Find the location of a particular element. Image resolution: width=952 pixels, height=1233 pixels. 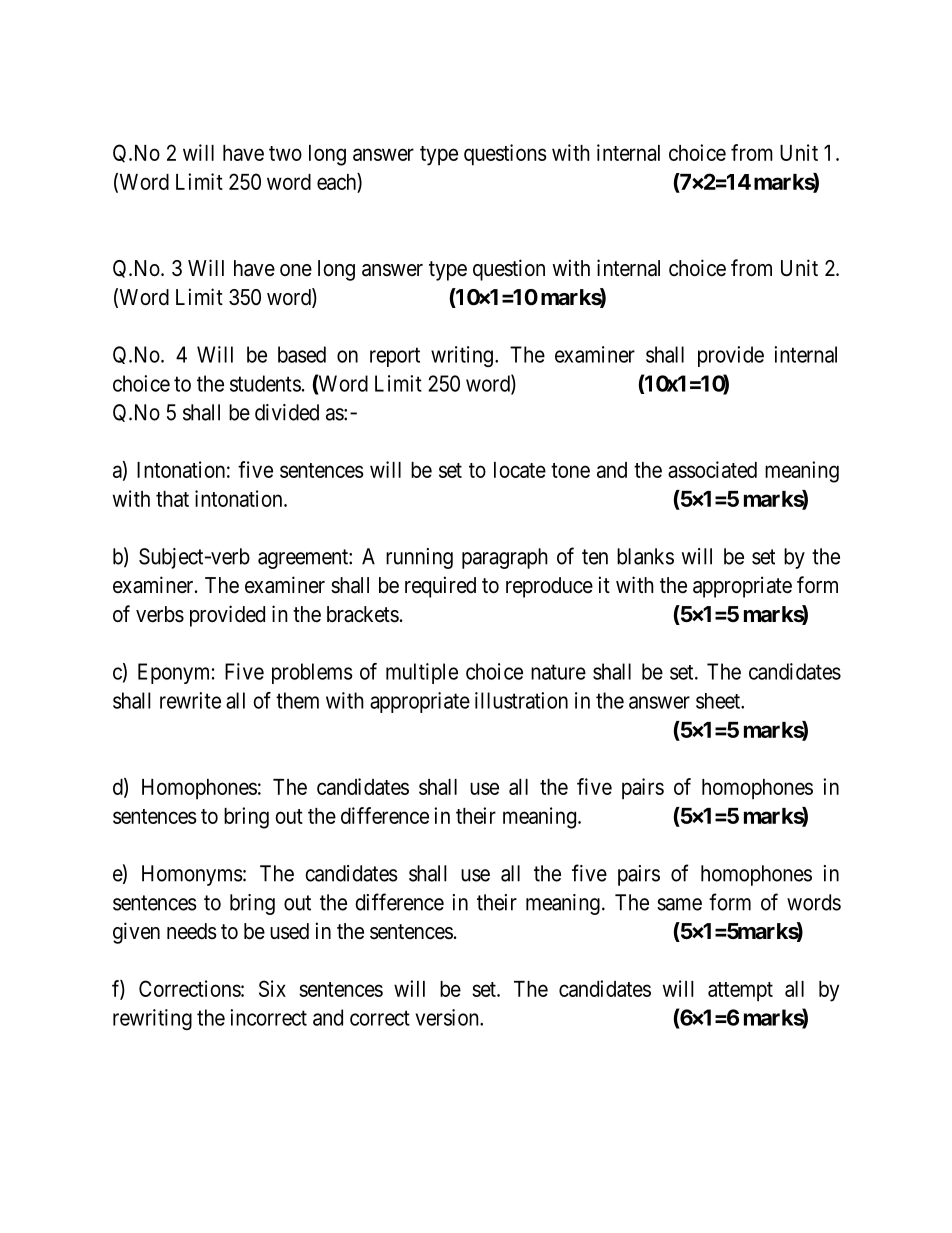

agreement is located at coordinates (304, 559).
